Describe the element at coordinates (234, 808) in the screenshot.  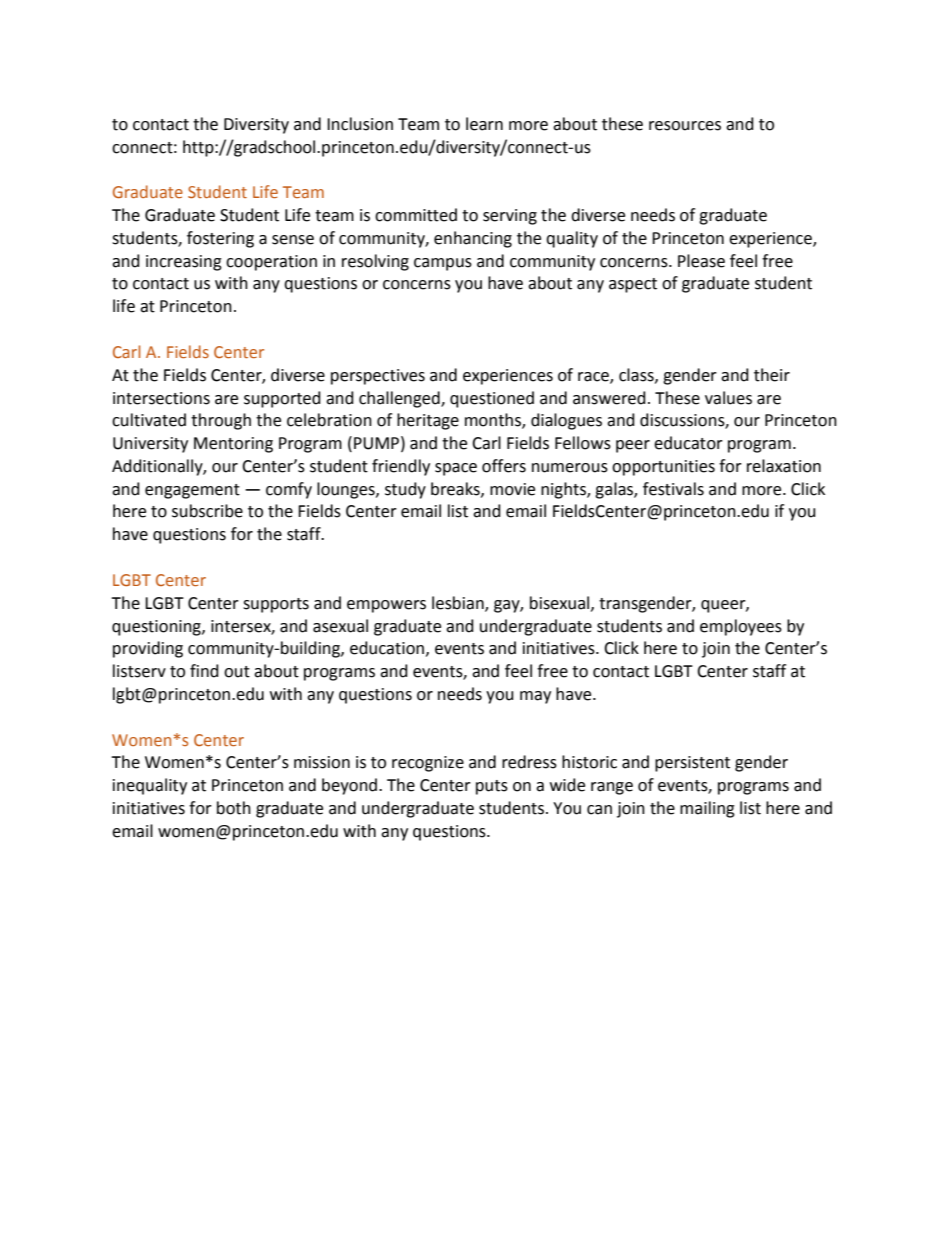
I see `both` at that location.
